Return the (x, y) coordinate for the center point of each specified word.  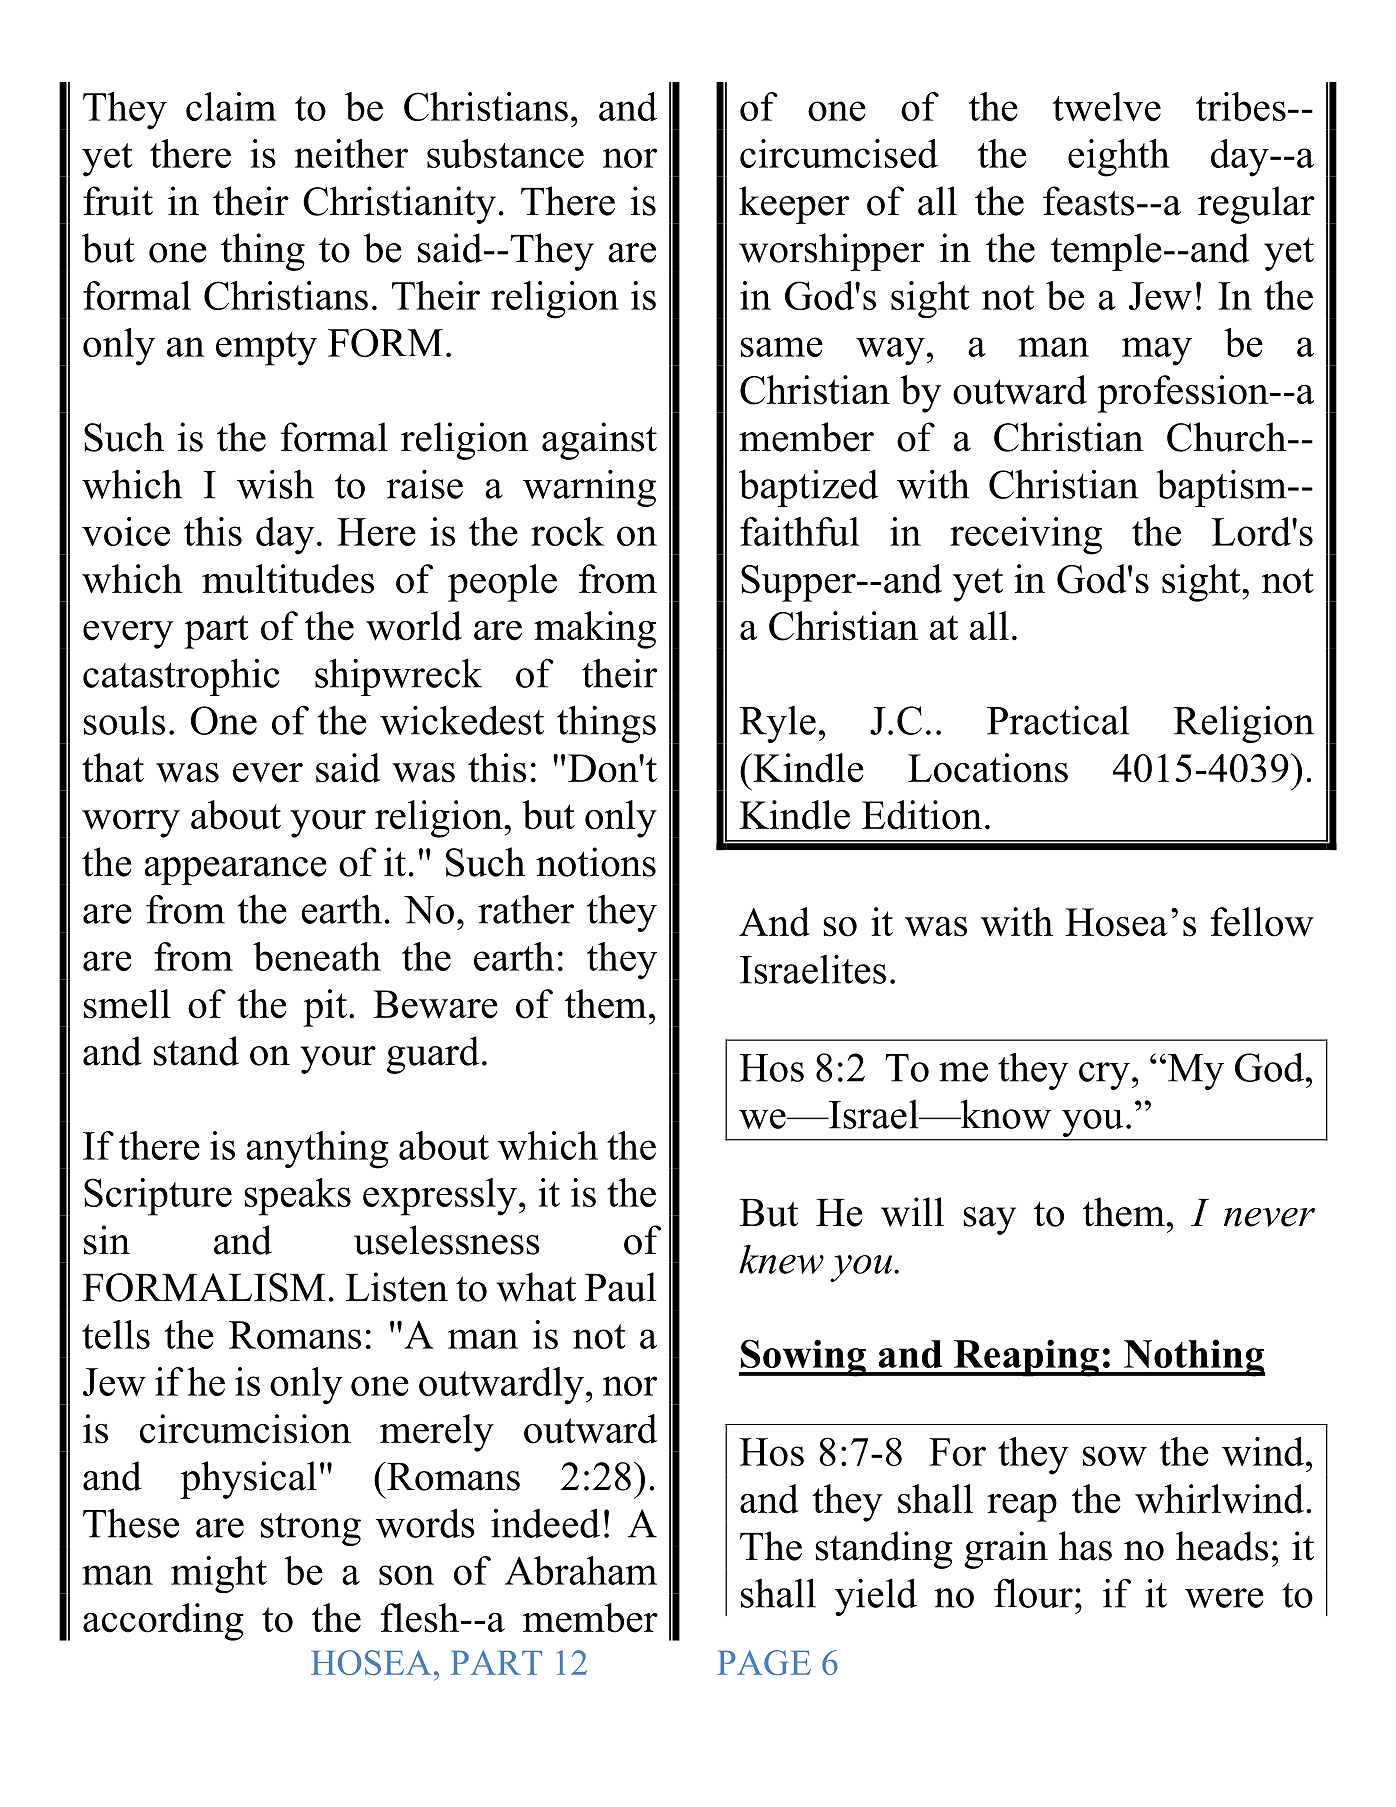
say (989, 1221)
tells (116, 1334)
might (219, 1574)
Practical (1058, 720)
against (599, 441)
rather (526, 909)
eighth (1119, 158)
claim (231, 106)
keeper (794, 205)
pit (325, 1008)
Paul (621, 1287)
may (1157, 351)
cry (1104, 1076)
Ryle (777, 724)
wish (275, 484)
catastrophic (181, 677)
